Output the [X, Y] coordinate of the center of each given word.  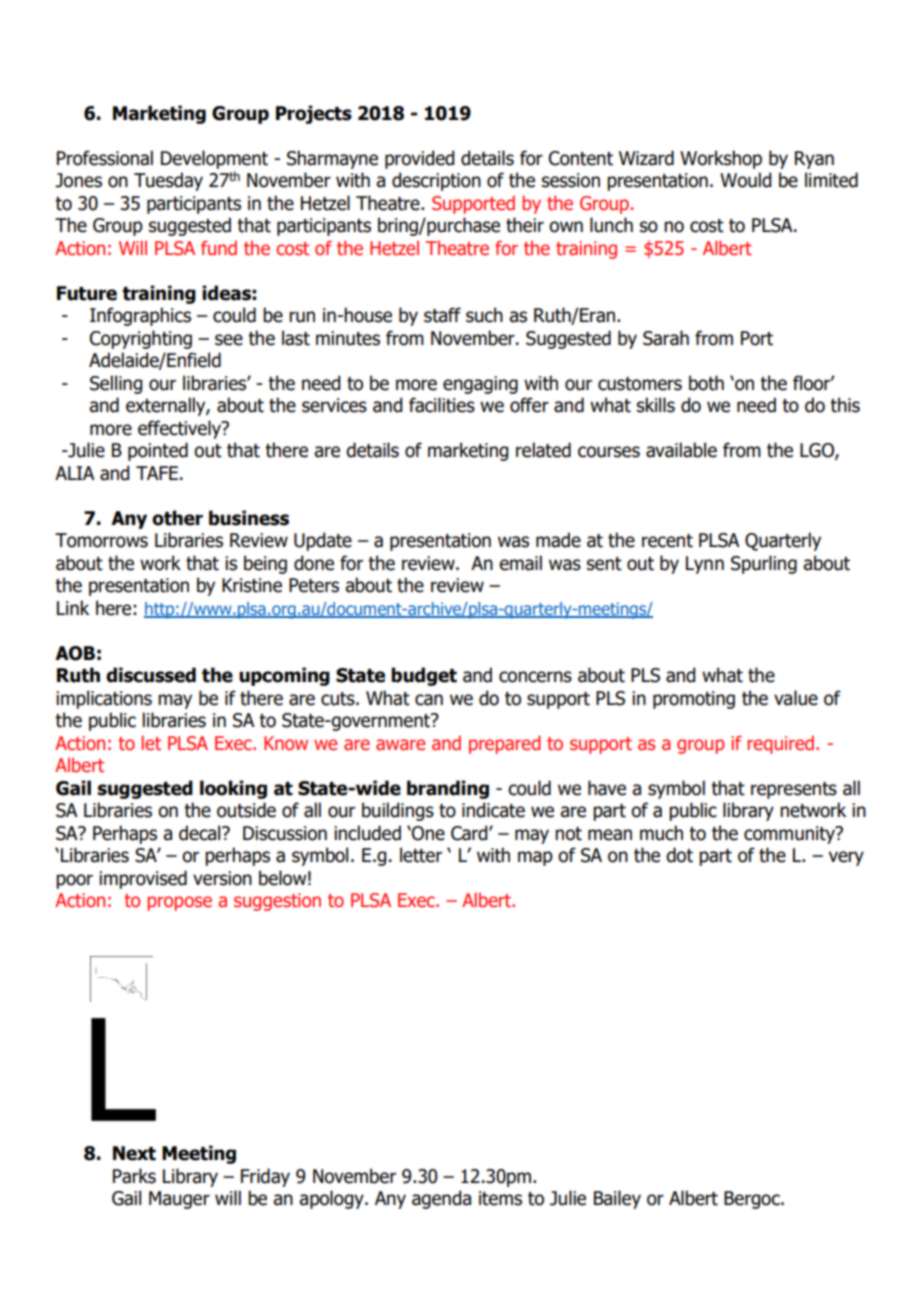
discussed [151, 675]
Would [745, 180]
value [796, 698]
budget [424, 676]
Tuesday [168, 181]
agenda [441, 1199]
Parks [134, 1176]
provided [419, 159]
